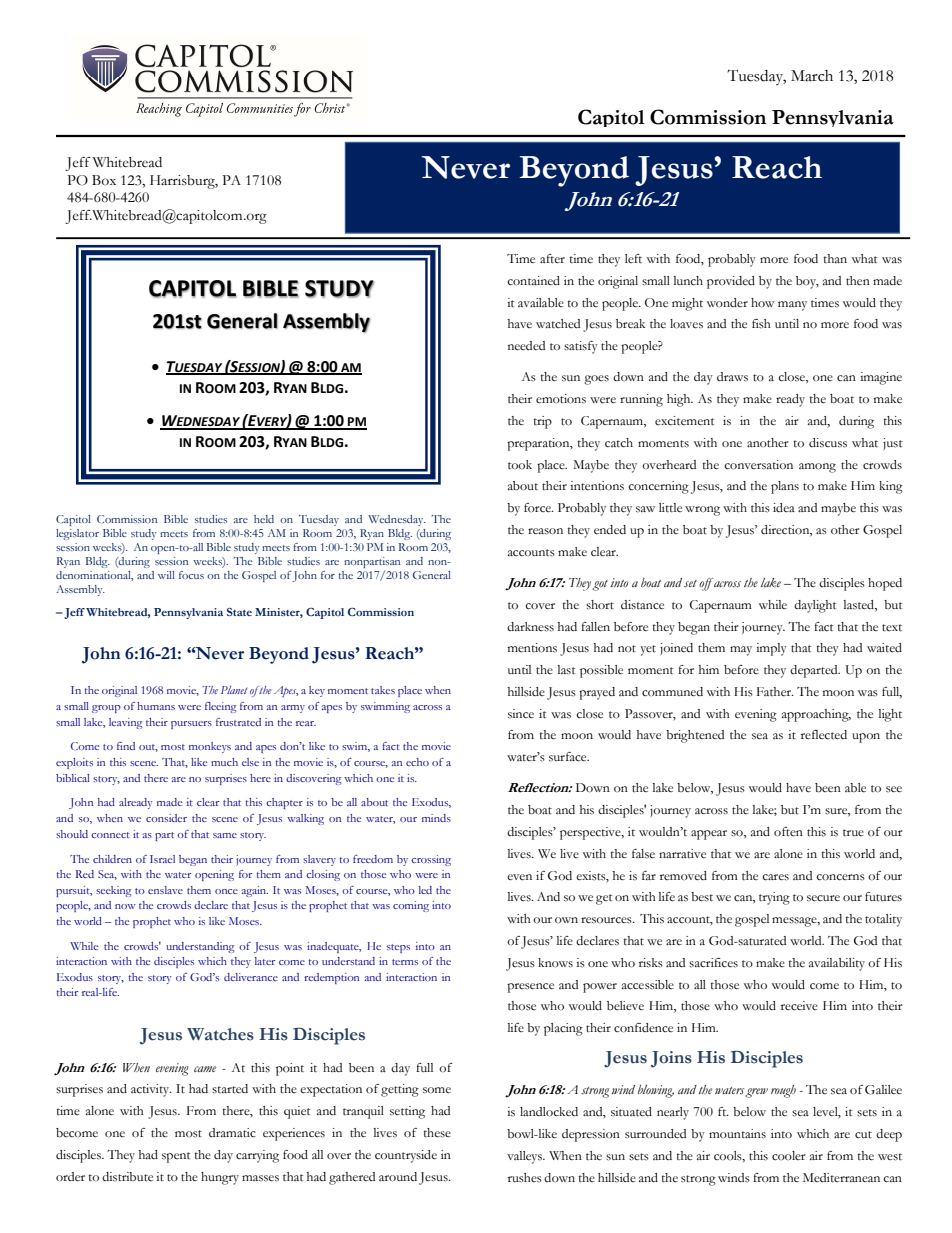  What do you see at coordinates (436, 818) in the screenshot?
I see `minds` at bounding box center [436, 818].
